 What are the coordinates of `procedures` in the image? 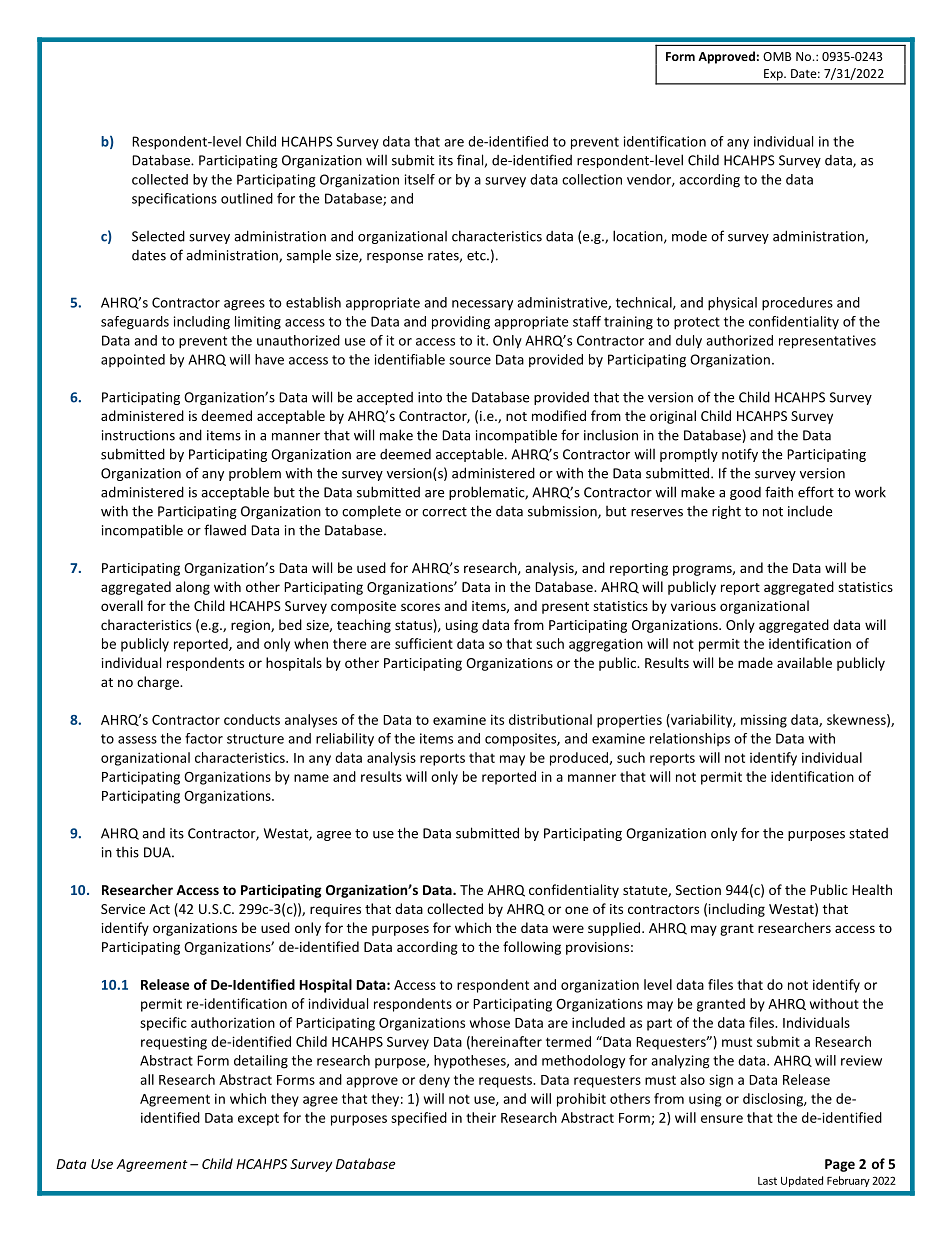 It's located at (797, 304).
